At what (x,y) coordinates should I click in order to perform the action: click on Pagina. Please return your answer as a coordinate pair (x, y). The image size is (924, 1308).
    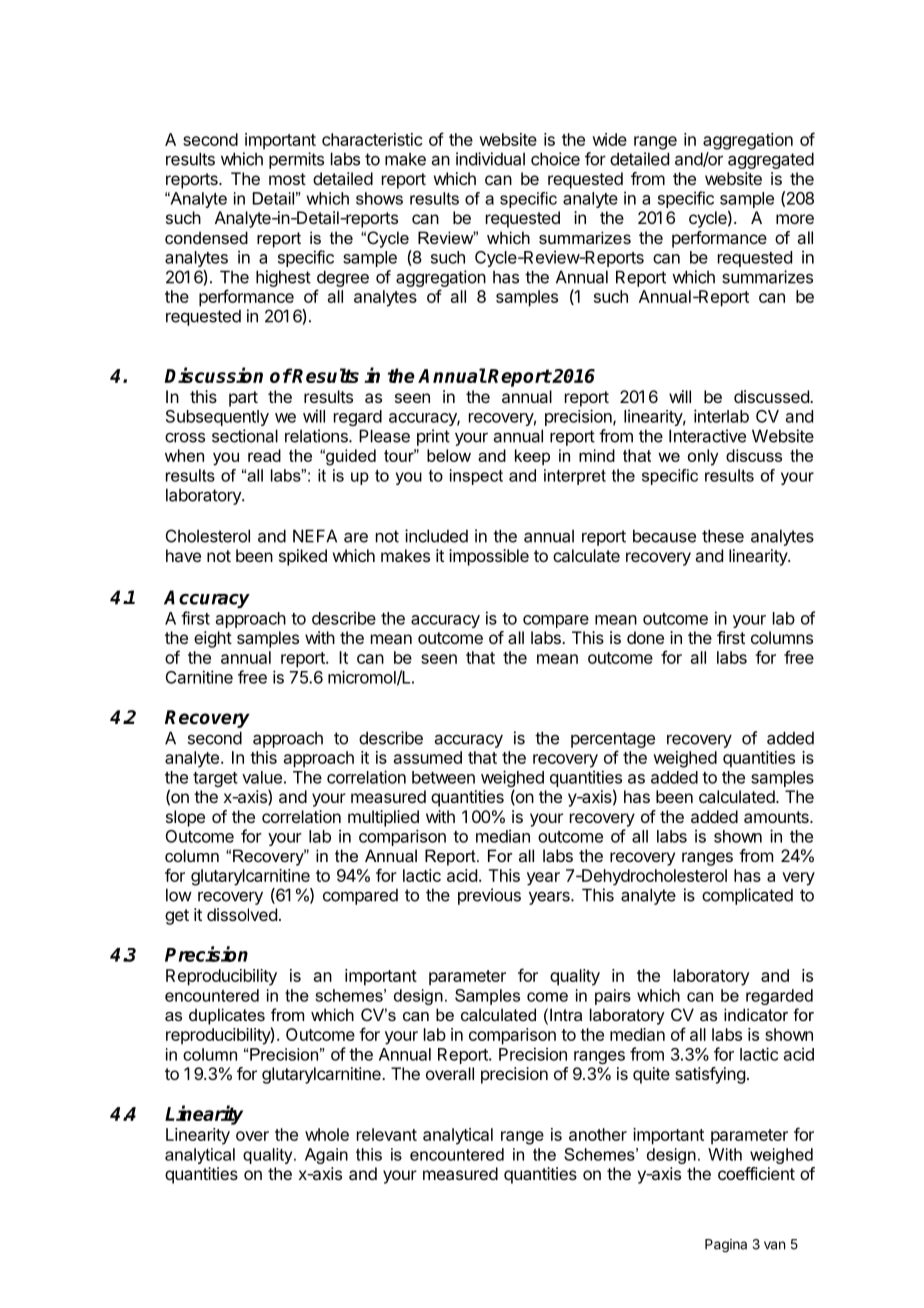
    Looking at the image, I should click on (726, 1246).
